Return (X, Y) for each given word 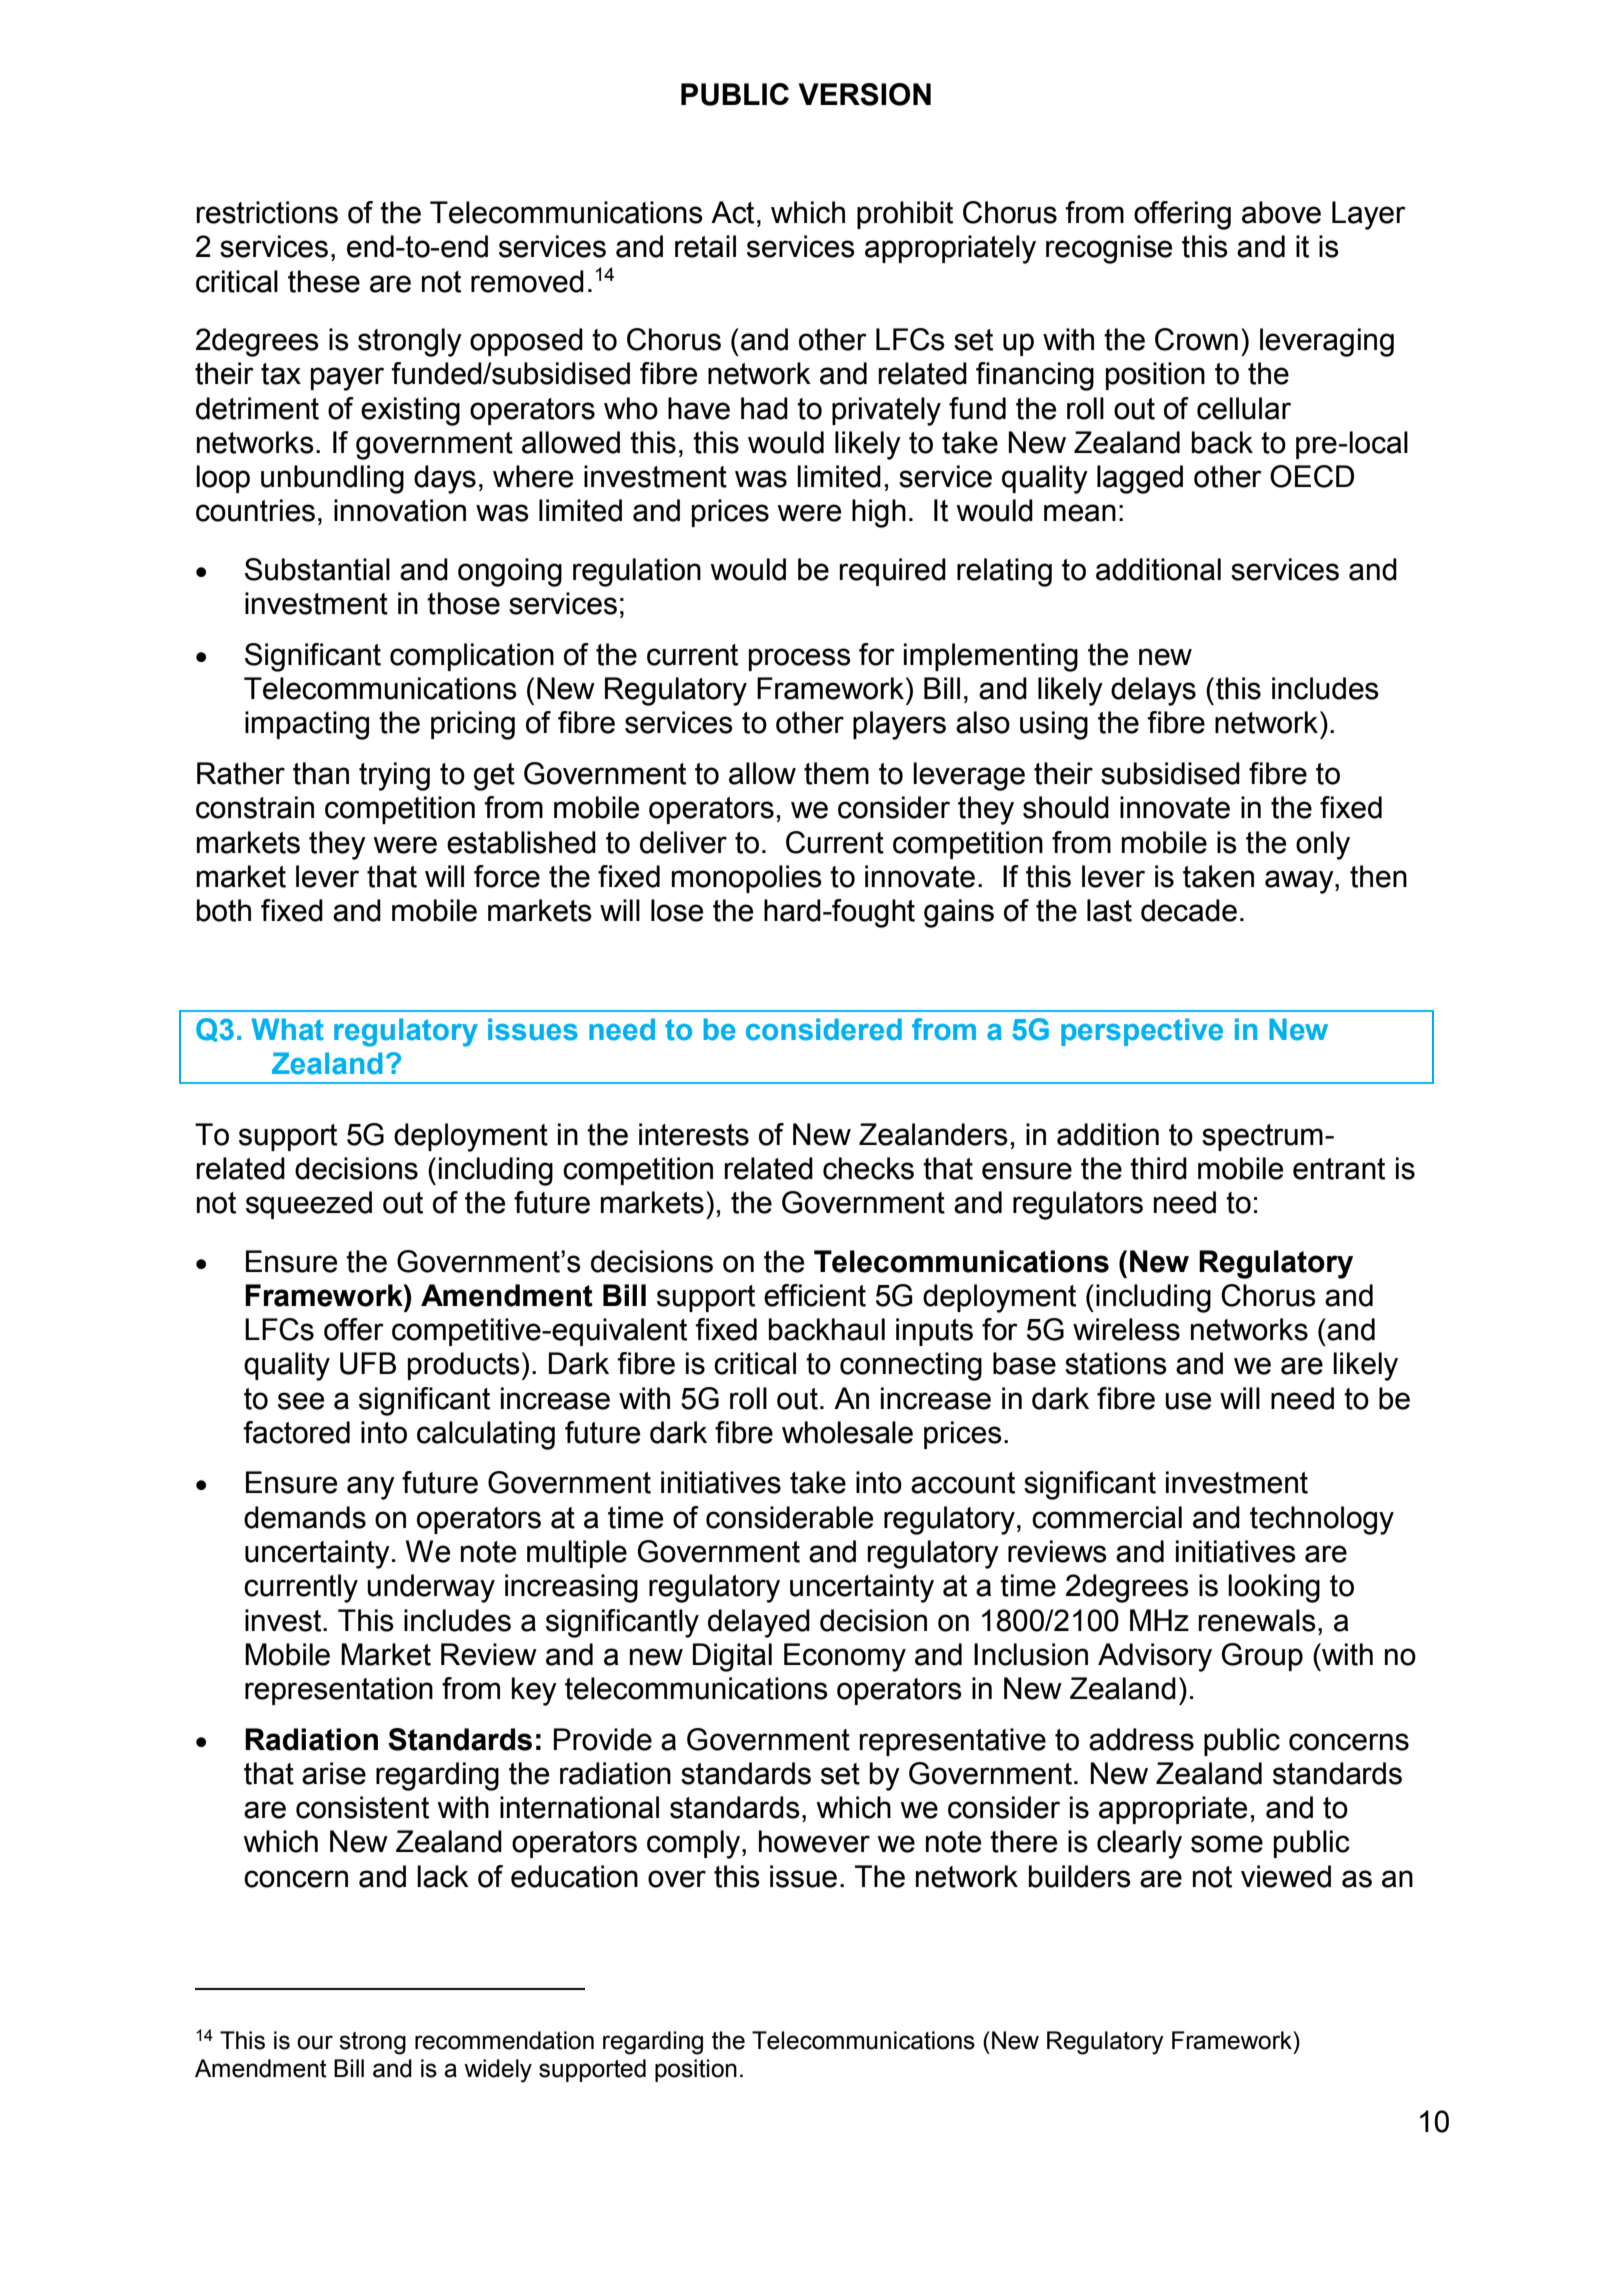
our (315, 2042)
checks (868, 1168)
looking (1274, 1588)
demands (305, 1517)
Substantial (317, 569)
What (288, 1029)
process (800, 659)
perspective (1142, 1032)
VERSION (865, 94)
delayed (759, 1623)
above (1281, 212)
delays (1153, 691)
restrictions (267, 212)
